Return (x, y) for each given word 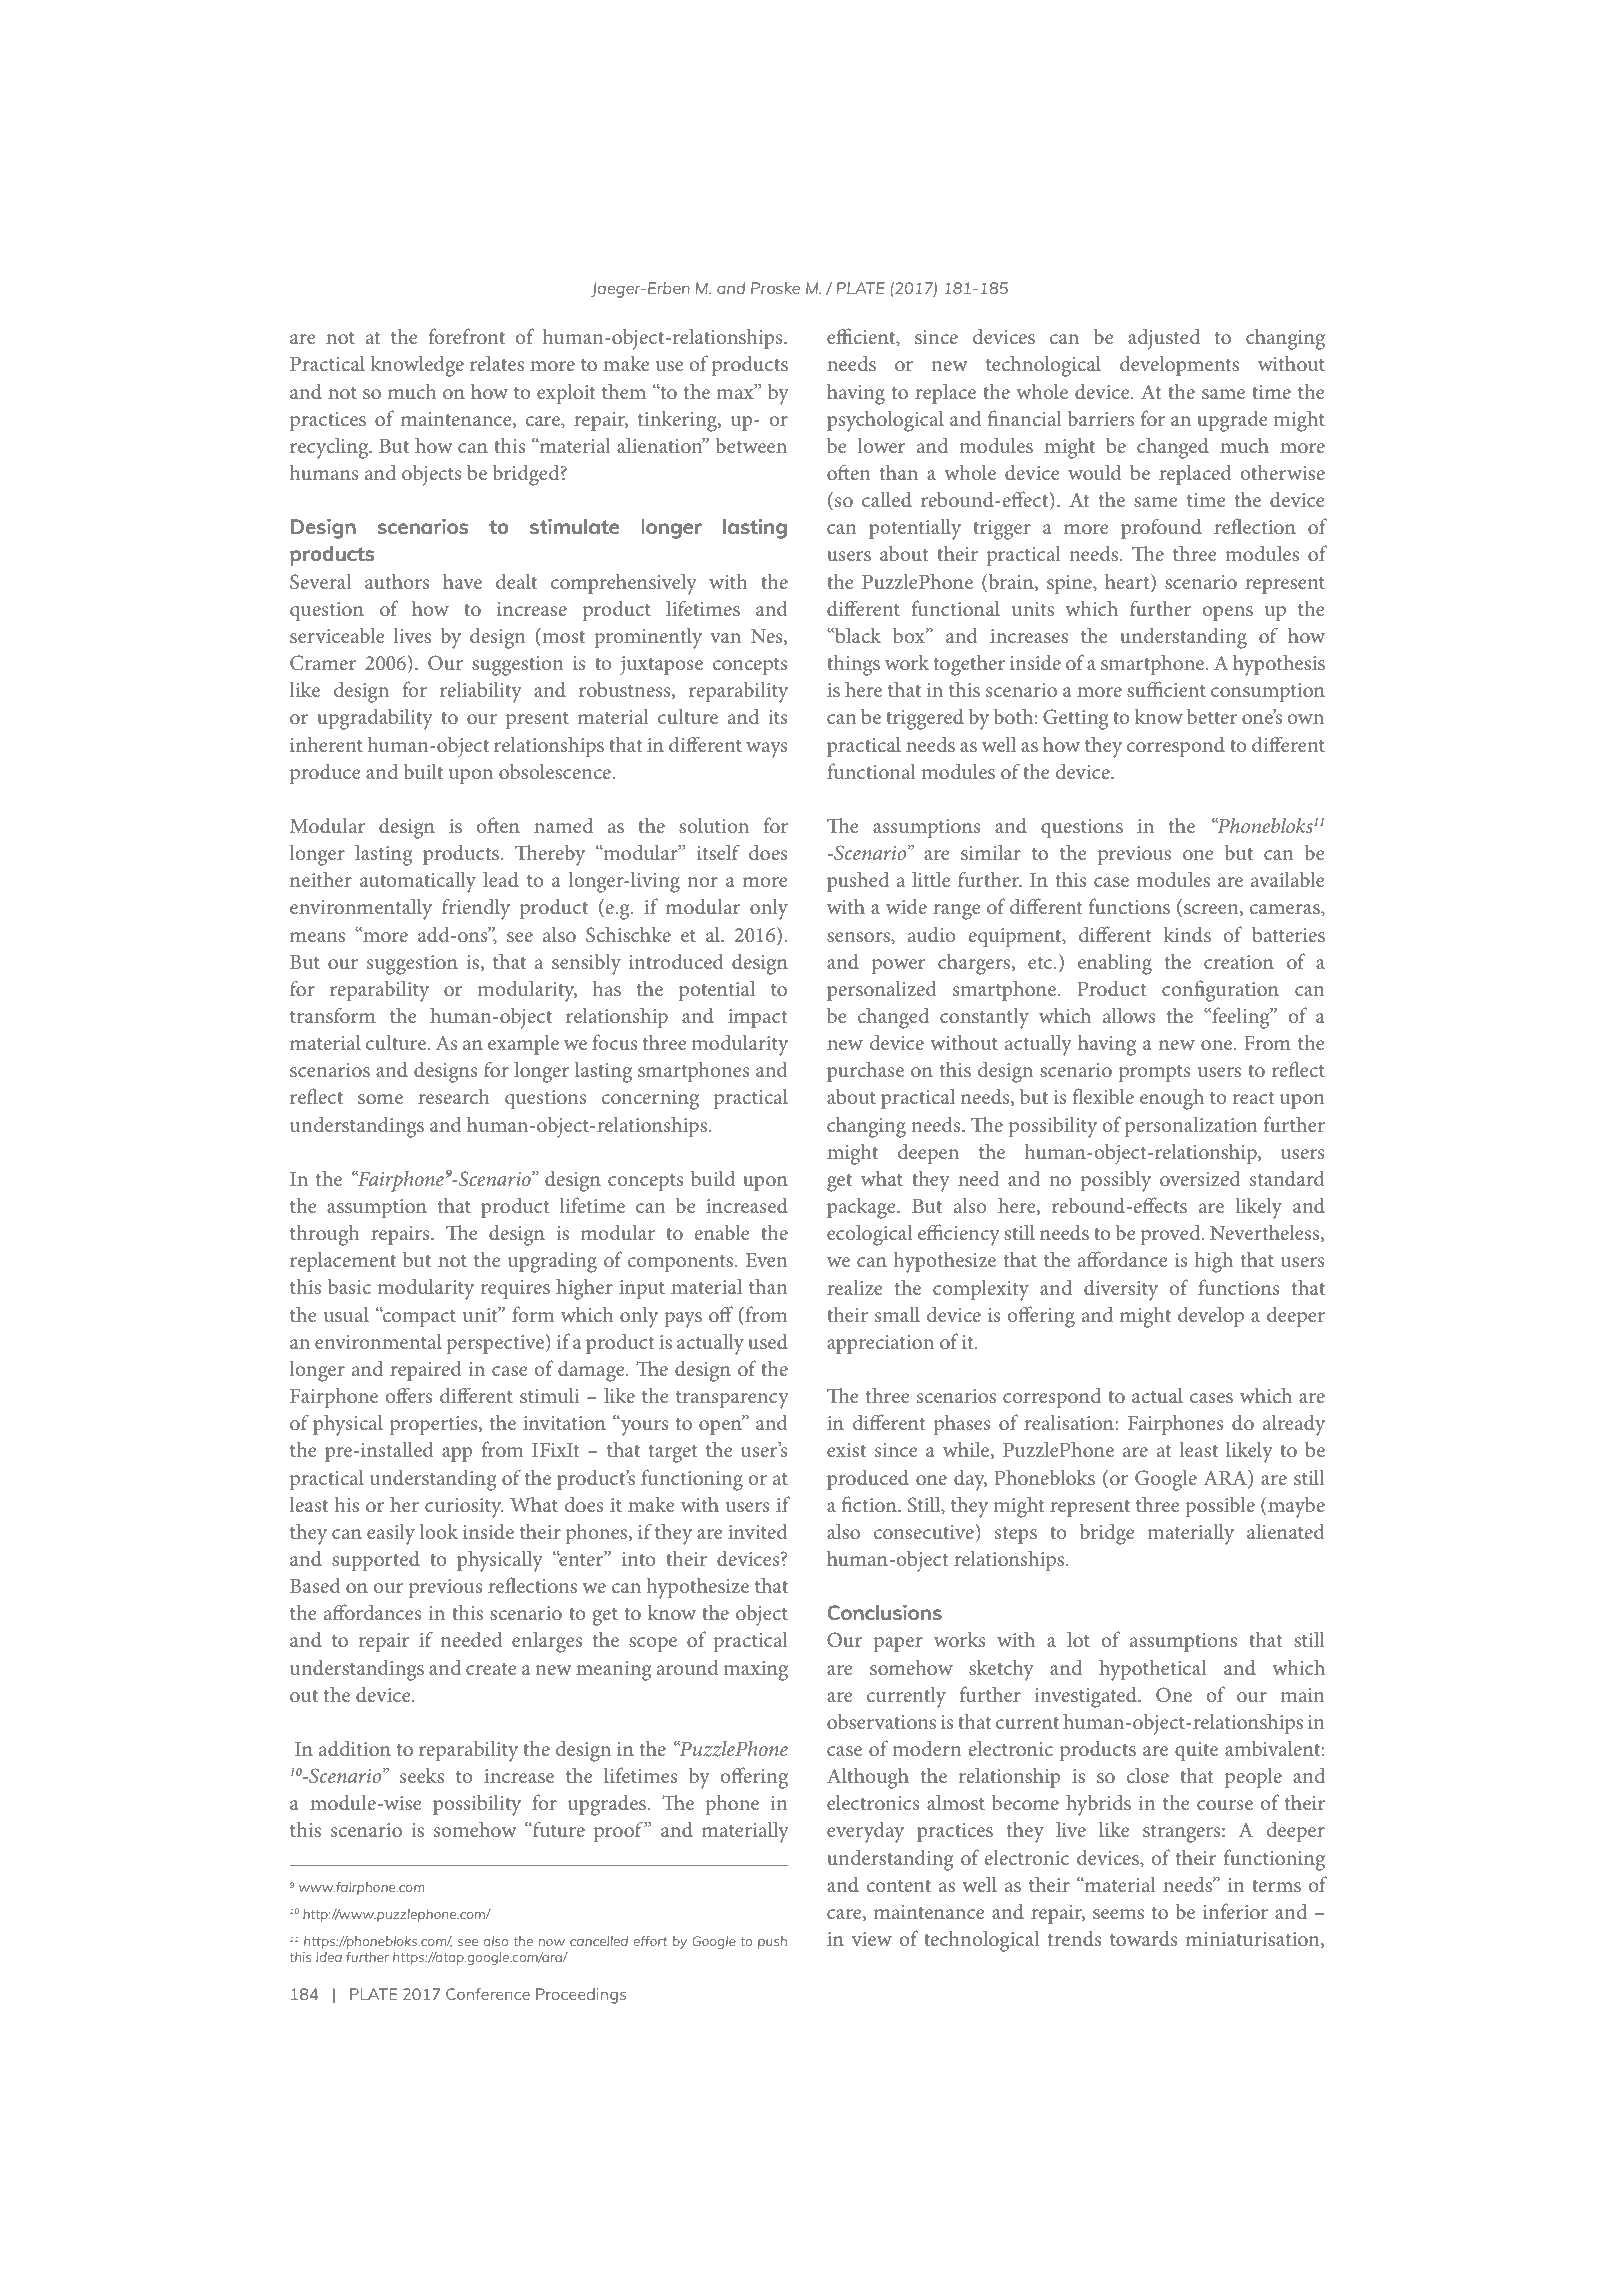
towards (1144, 1938)
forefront (467, 336)
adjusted (1164, 339)
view (872, 1939)
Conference (488, 1994)
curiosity (464, 1508)
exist (846, 1450)
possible (1220, 1507)
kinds (1187, 934)
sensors (859, 937)
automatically (418, 882)
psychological (885, 421)
